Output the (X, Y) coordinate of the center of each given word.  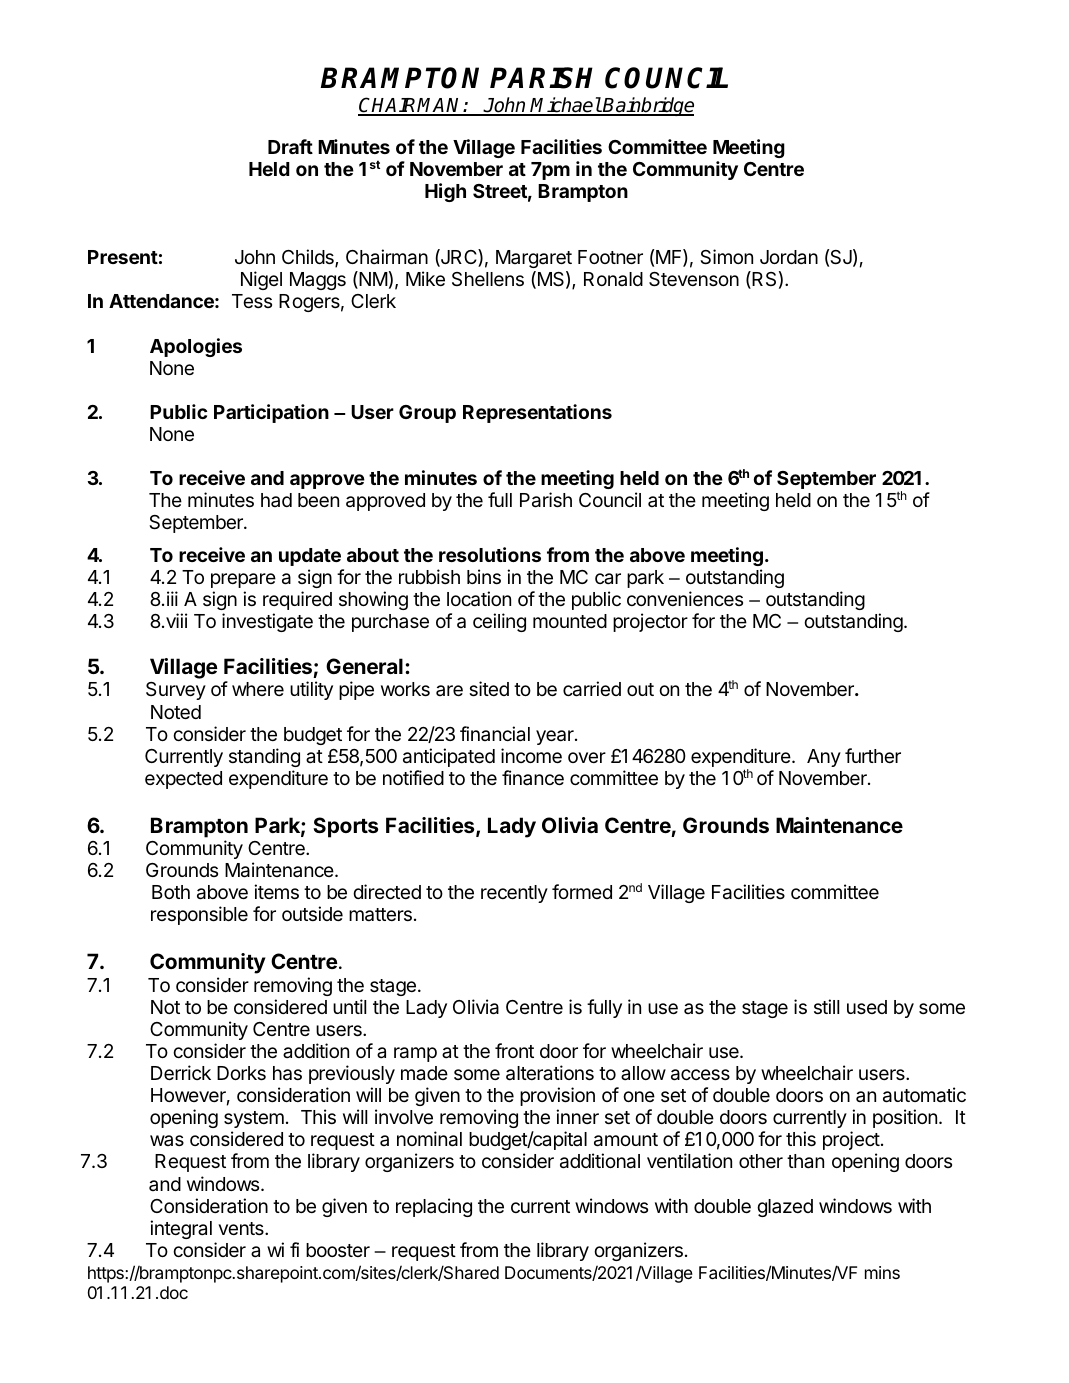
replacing (434, 1207)
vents (242, 1228)
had (276, 500)
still (826, 1006)
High (445, 192)
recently (514, 894)
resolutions (490, 554)
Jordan (789, 257)
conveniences (685, 598)
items (276, 891)
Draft (290, 146)
